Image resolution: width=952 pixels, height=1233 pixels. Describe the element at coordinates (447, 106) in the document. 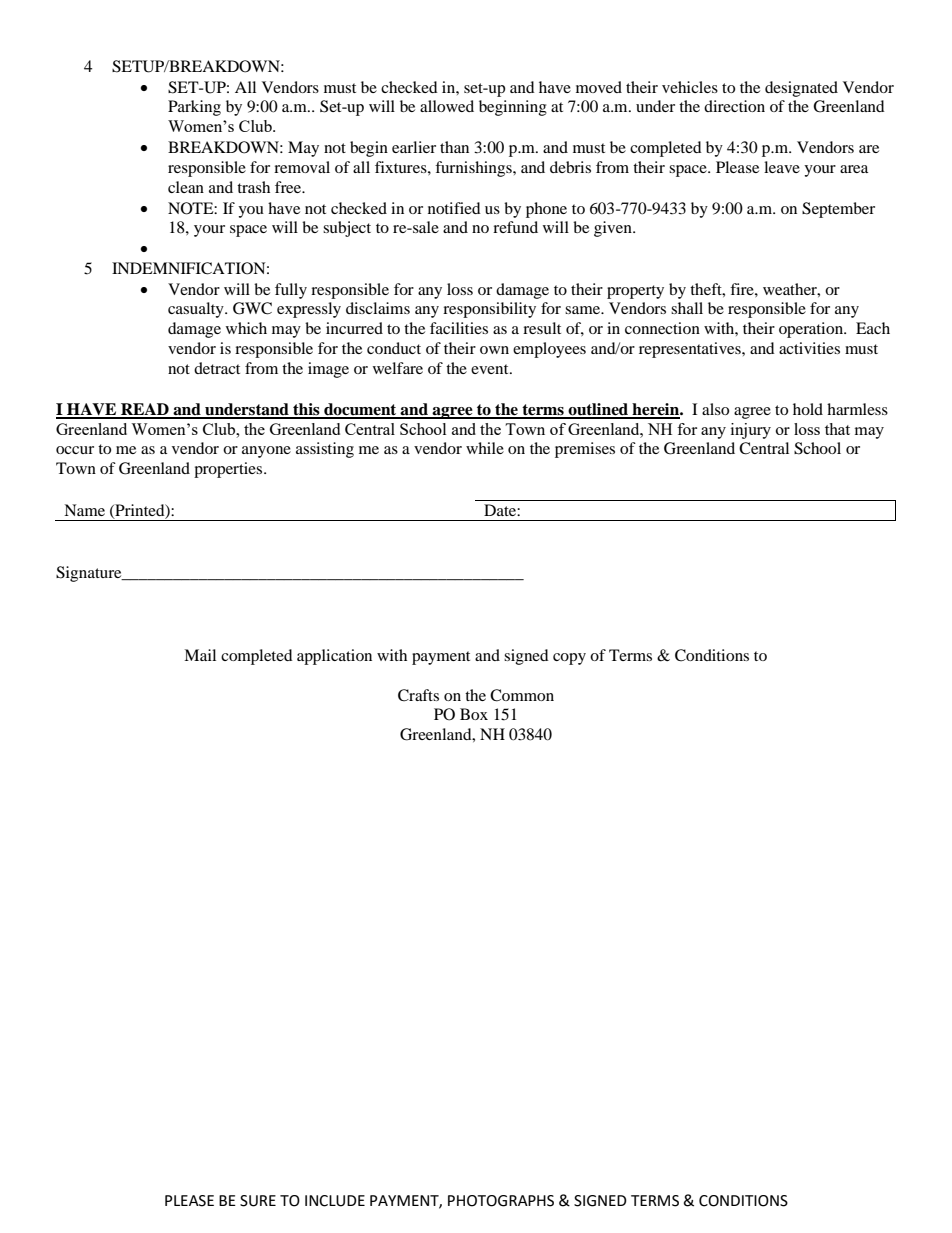

I see `allowed` at that location.
